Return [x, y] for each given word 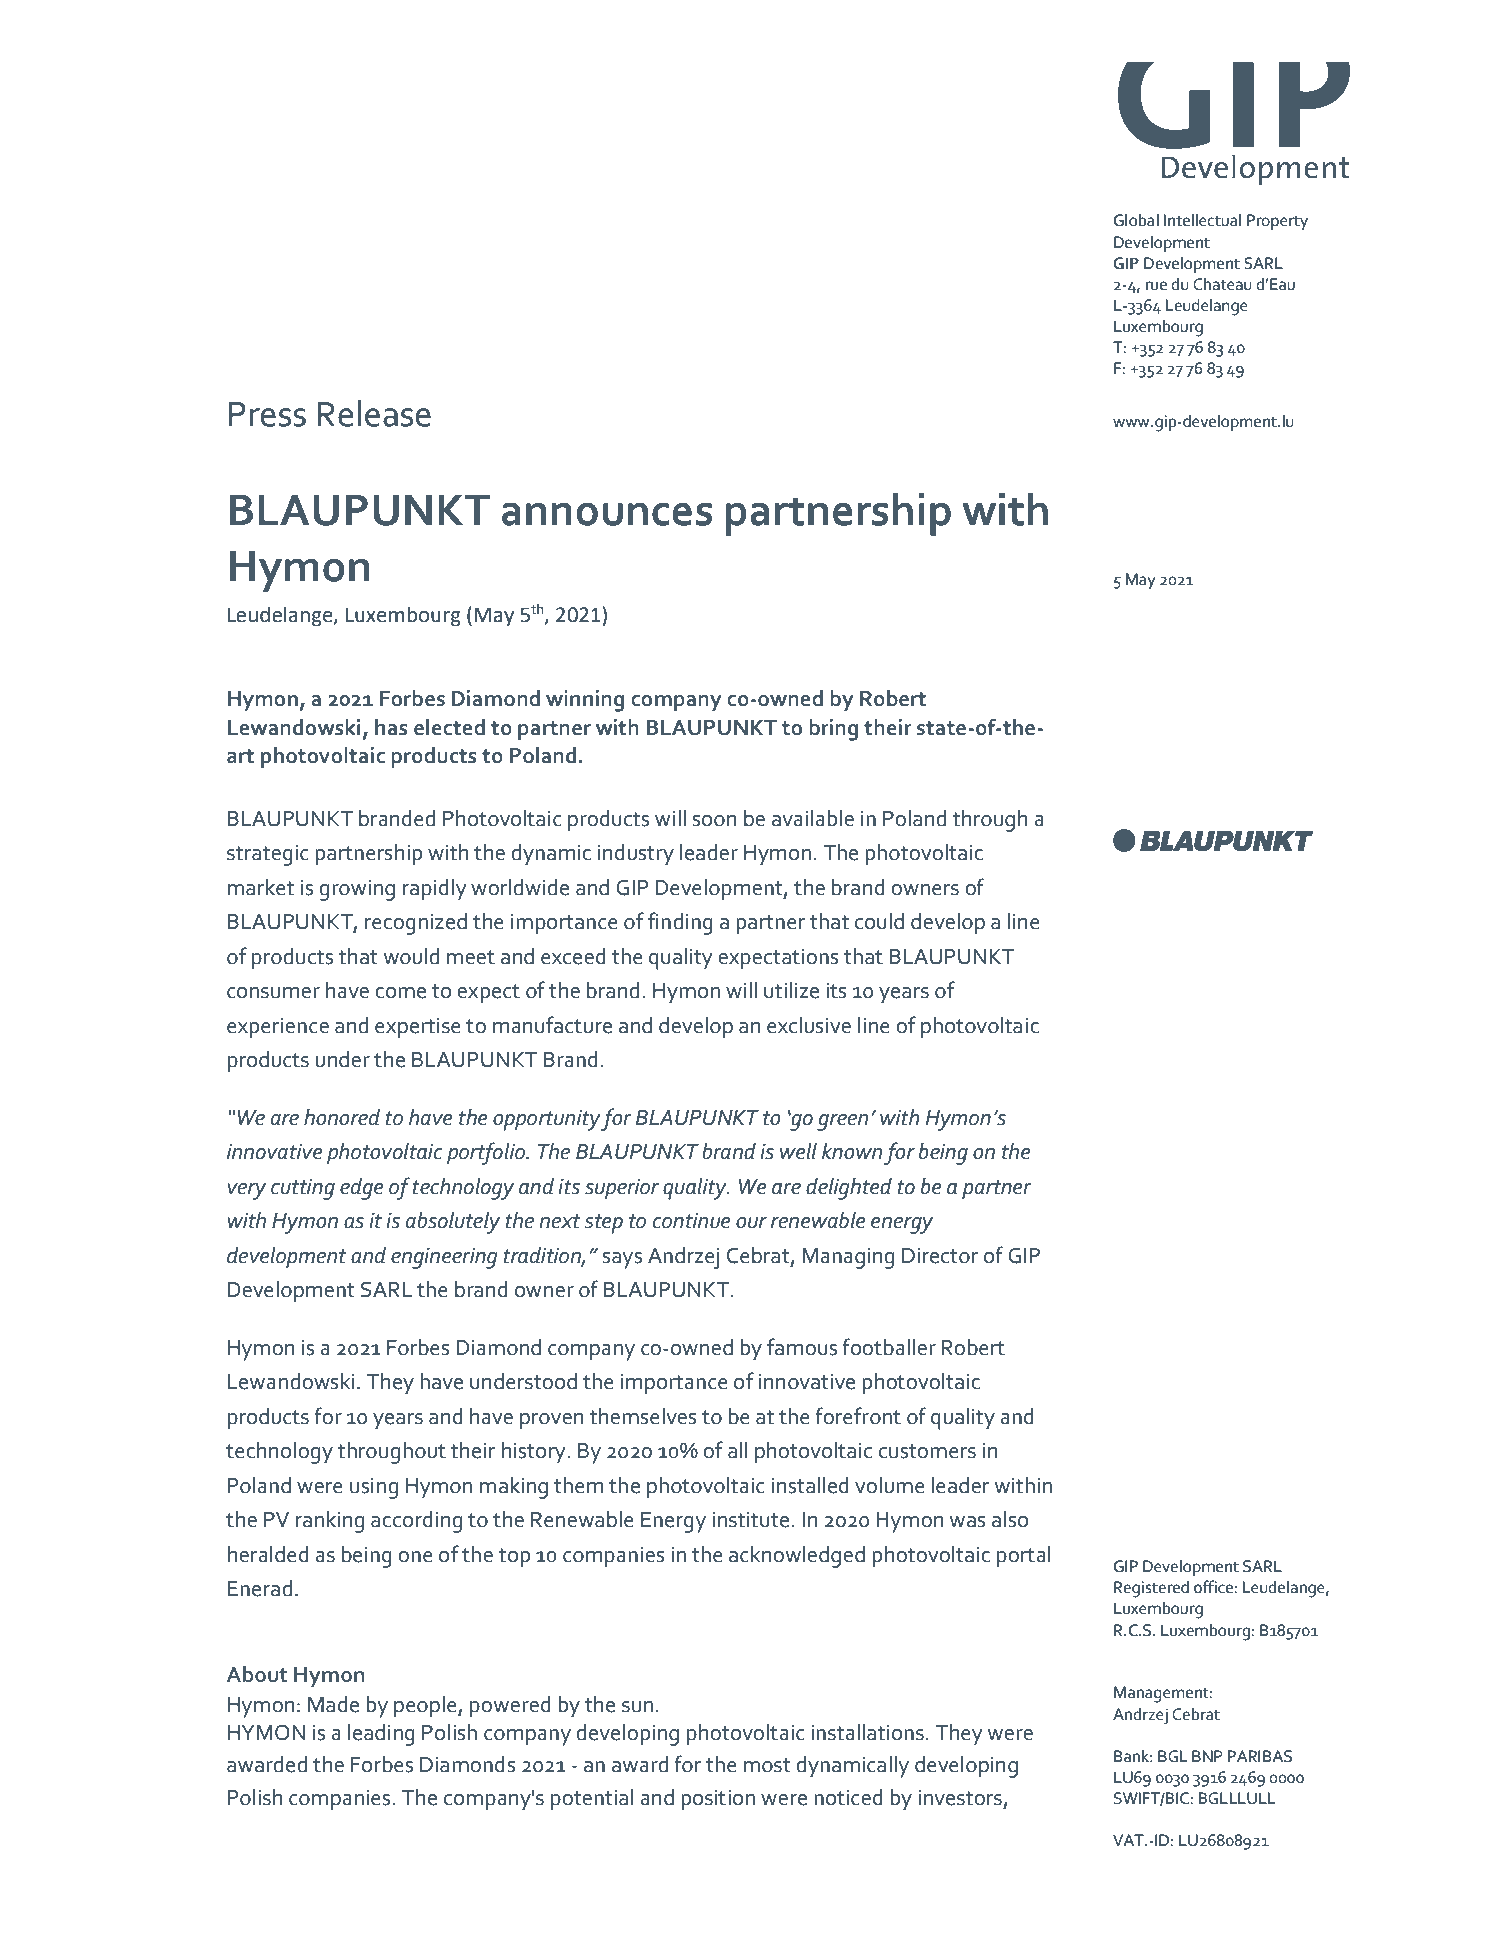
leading [381, 1735]
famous [802, 1347]
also [1010, 1519]
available [813, 818]
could [879, 921]
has [391, 727]
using [374, 1488]
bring [833, 730]
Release [374, 413]
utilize [791, 990]
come [400, 993]
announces [607, 514]
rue [1156, 286]
